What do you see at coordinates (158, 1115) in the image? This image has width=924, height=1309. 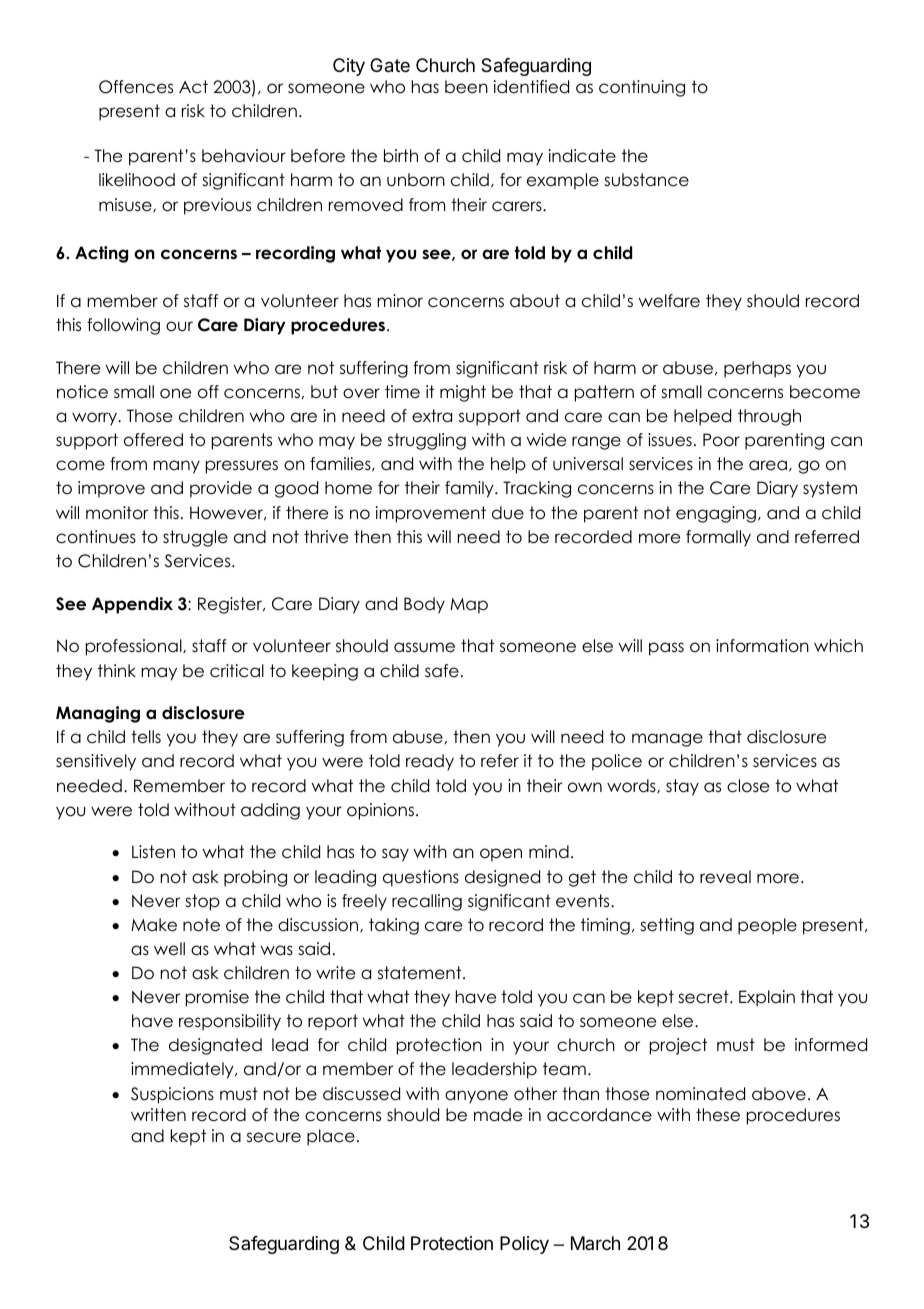 I see `written` at bounding box center [158, 1115].
